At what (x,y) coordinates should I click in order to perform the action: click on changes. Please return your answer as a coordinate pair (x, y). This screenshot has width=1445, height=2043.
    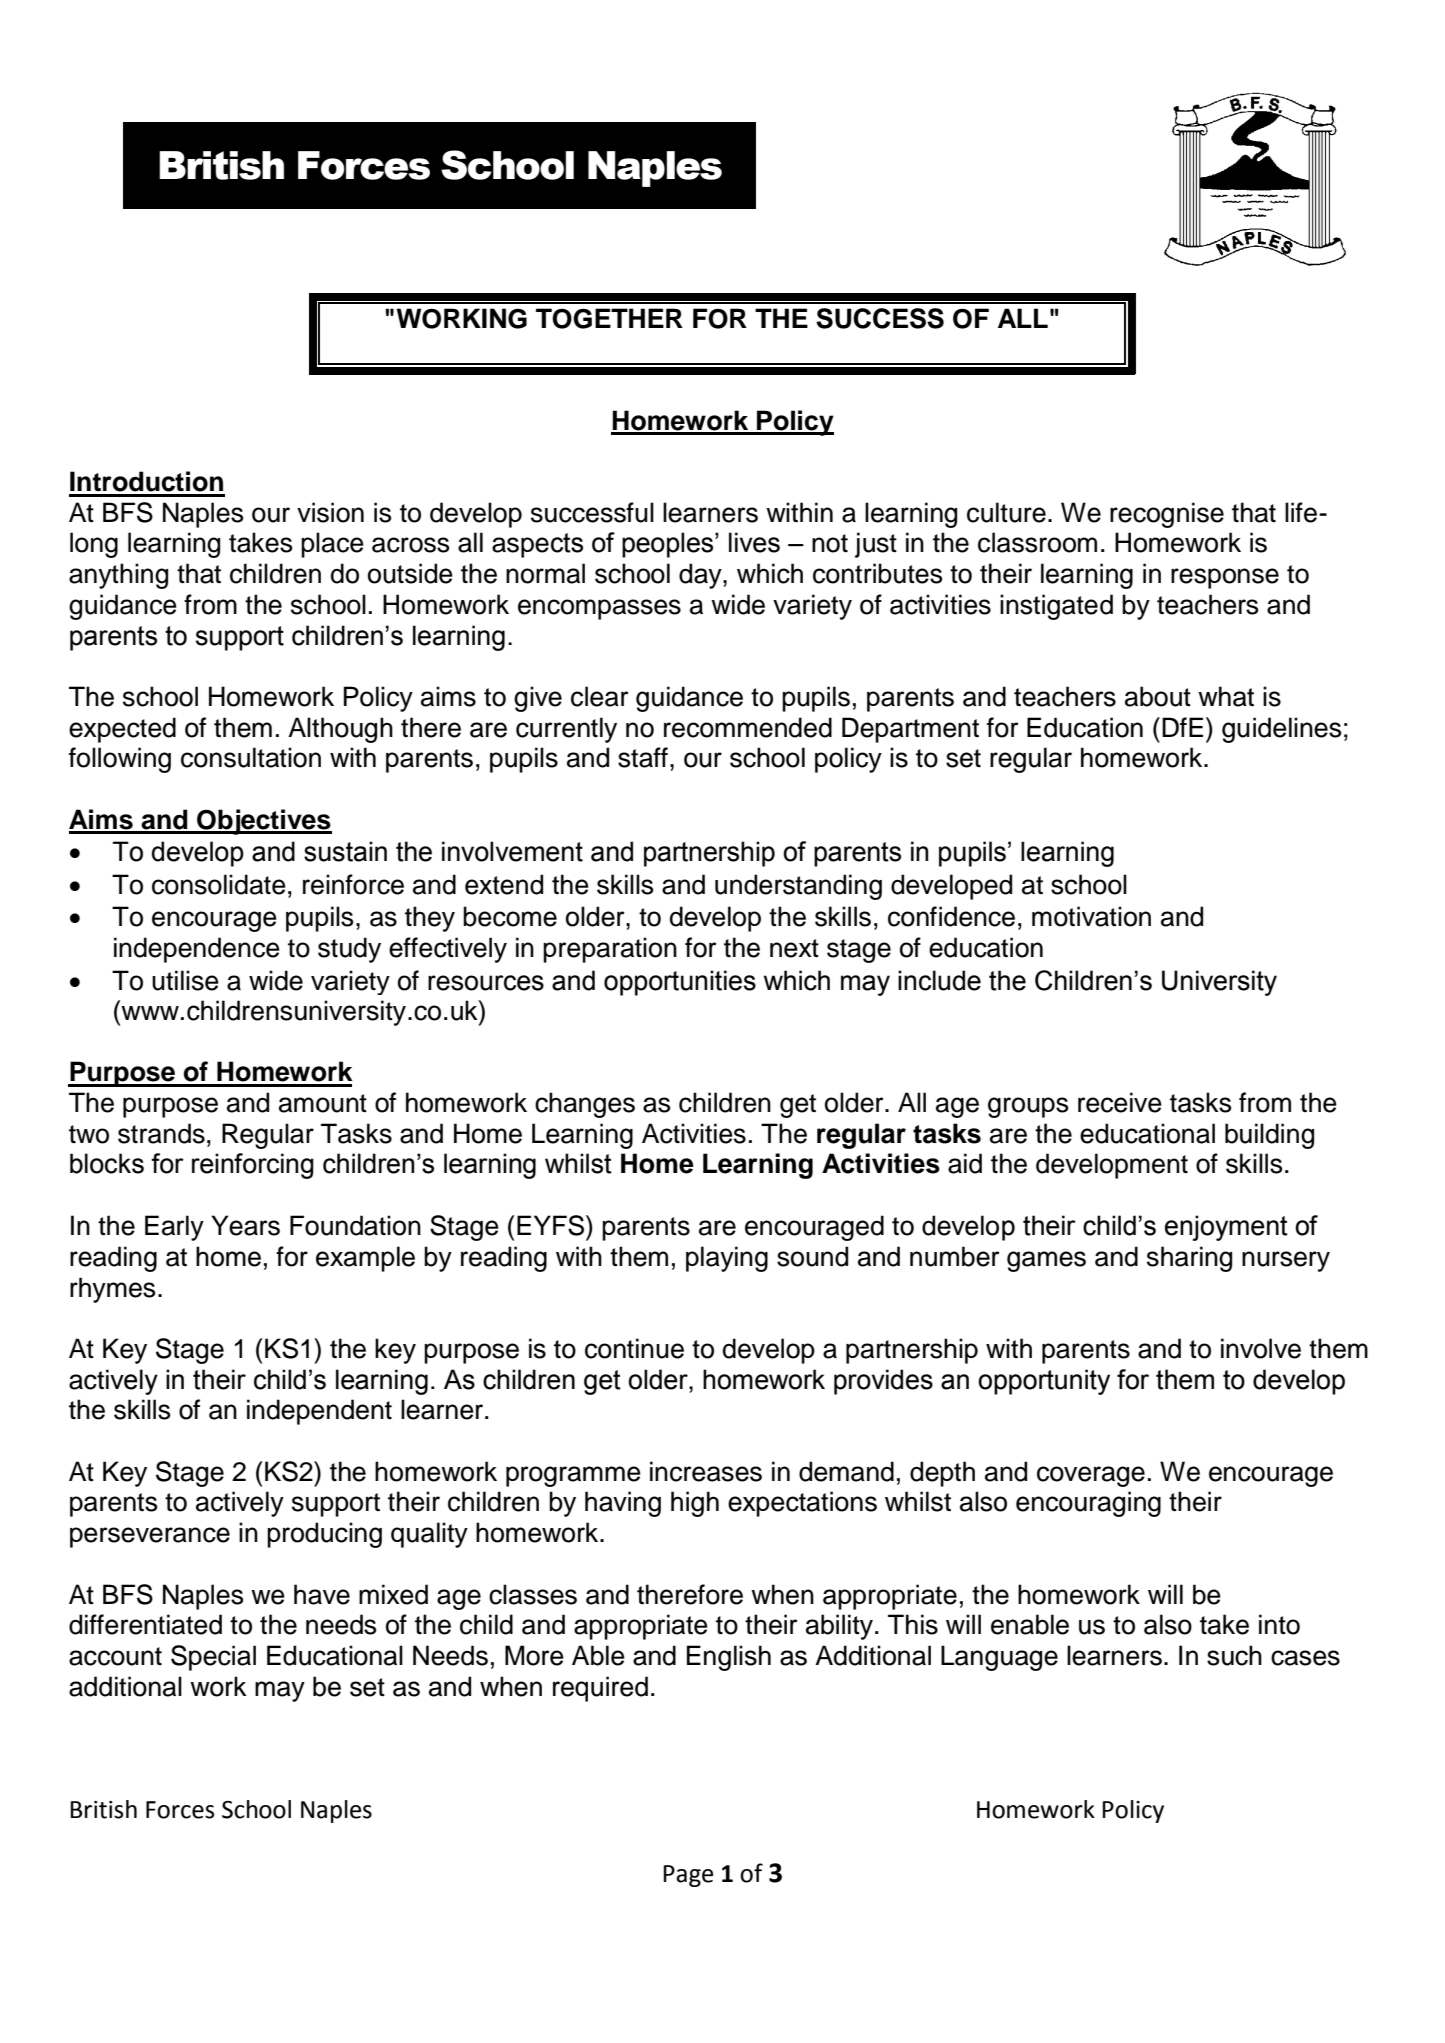
    Looking at the image, I should click on (585, 1105).
